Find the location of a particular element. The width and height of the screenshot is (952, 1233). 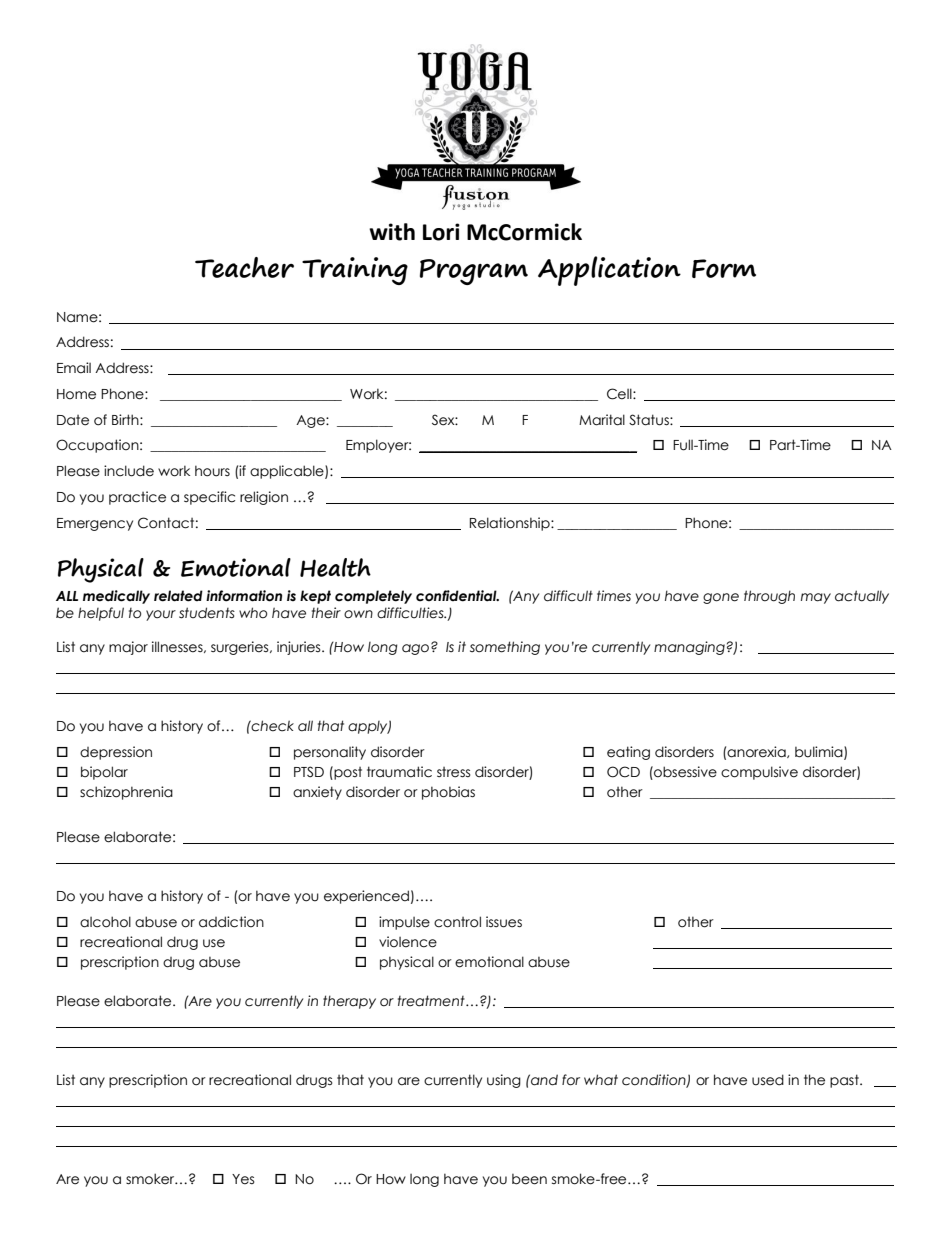

compulsive is located at coordinates (759, 773).
